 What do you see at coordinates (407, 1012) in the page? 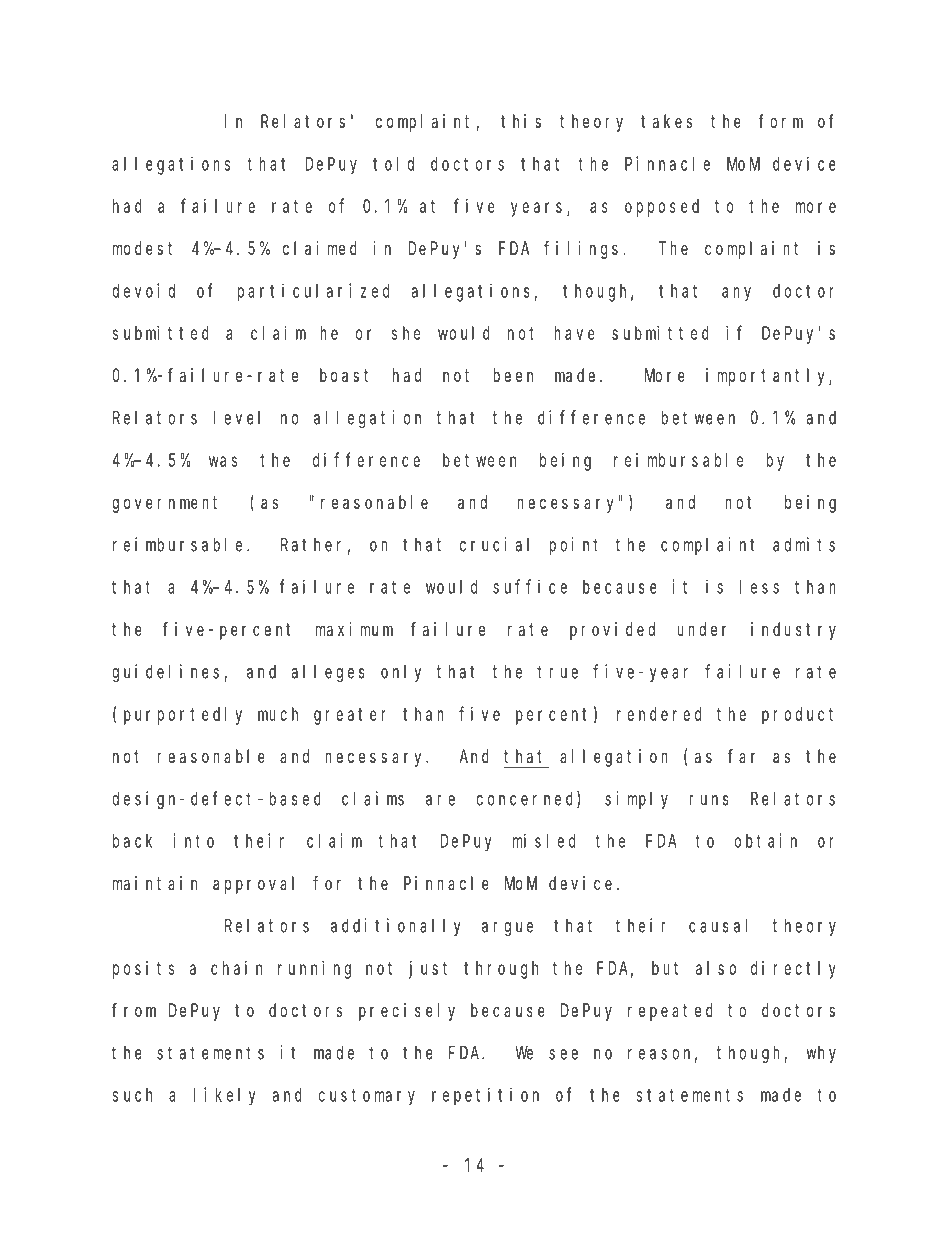
I see `precisely` at bounding box center [407, 1012].
